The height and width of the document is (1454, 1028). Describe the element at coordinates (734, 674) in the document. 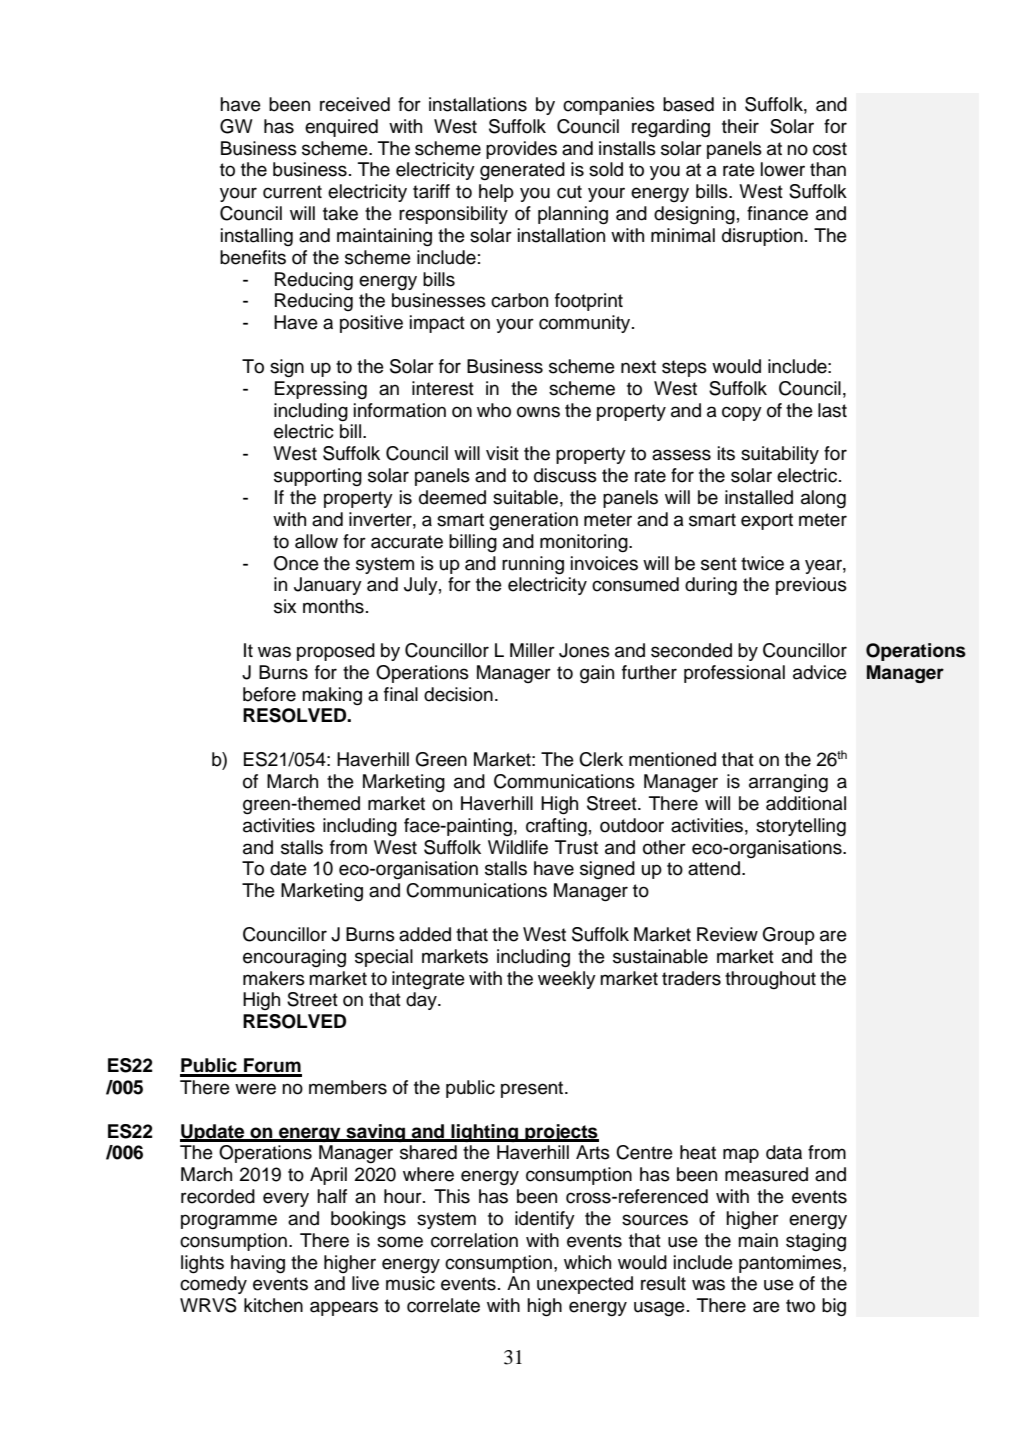

I see `professional` at that location.
